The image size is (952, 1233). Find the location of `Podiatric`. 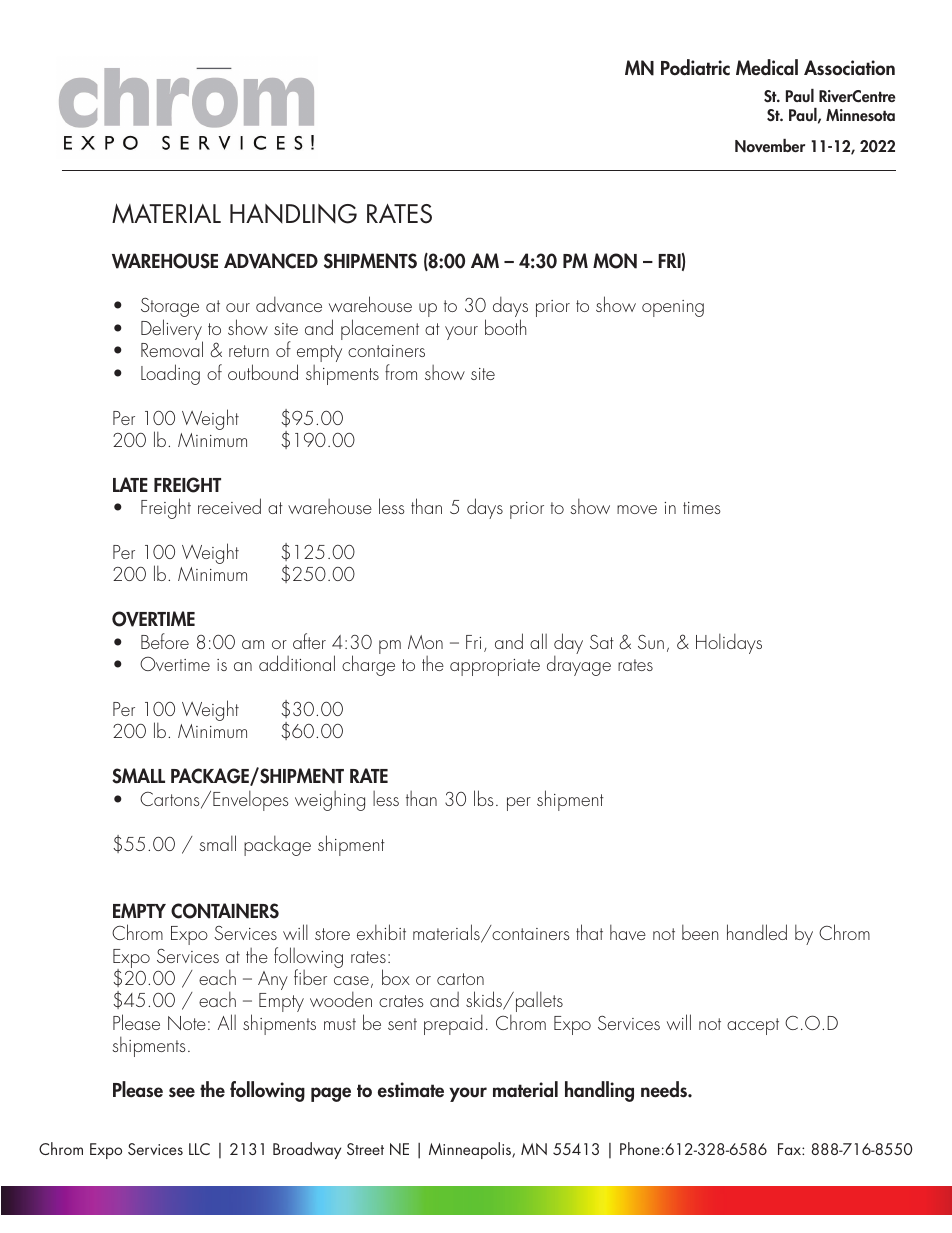

Podiatric is located at coordinates (695, 67).
